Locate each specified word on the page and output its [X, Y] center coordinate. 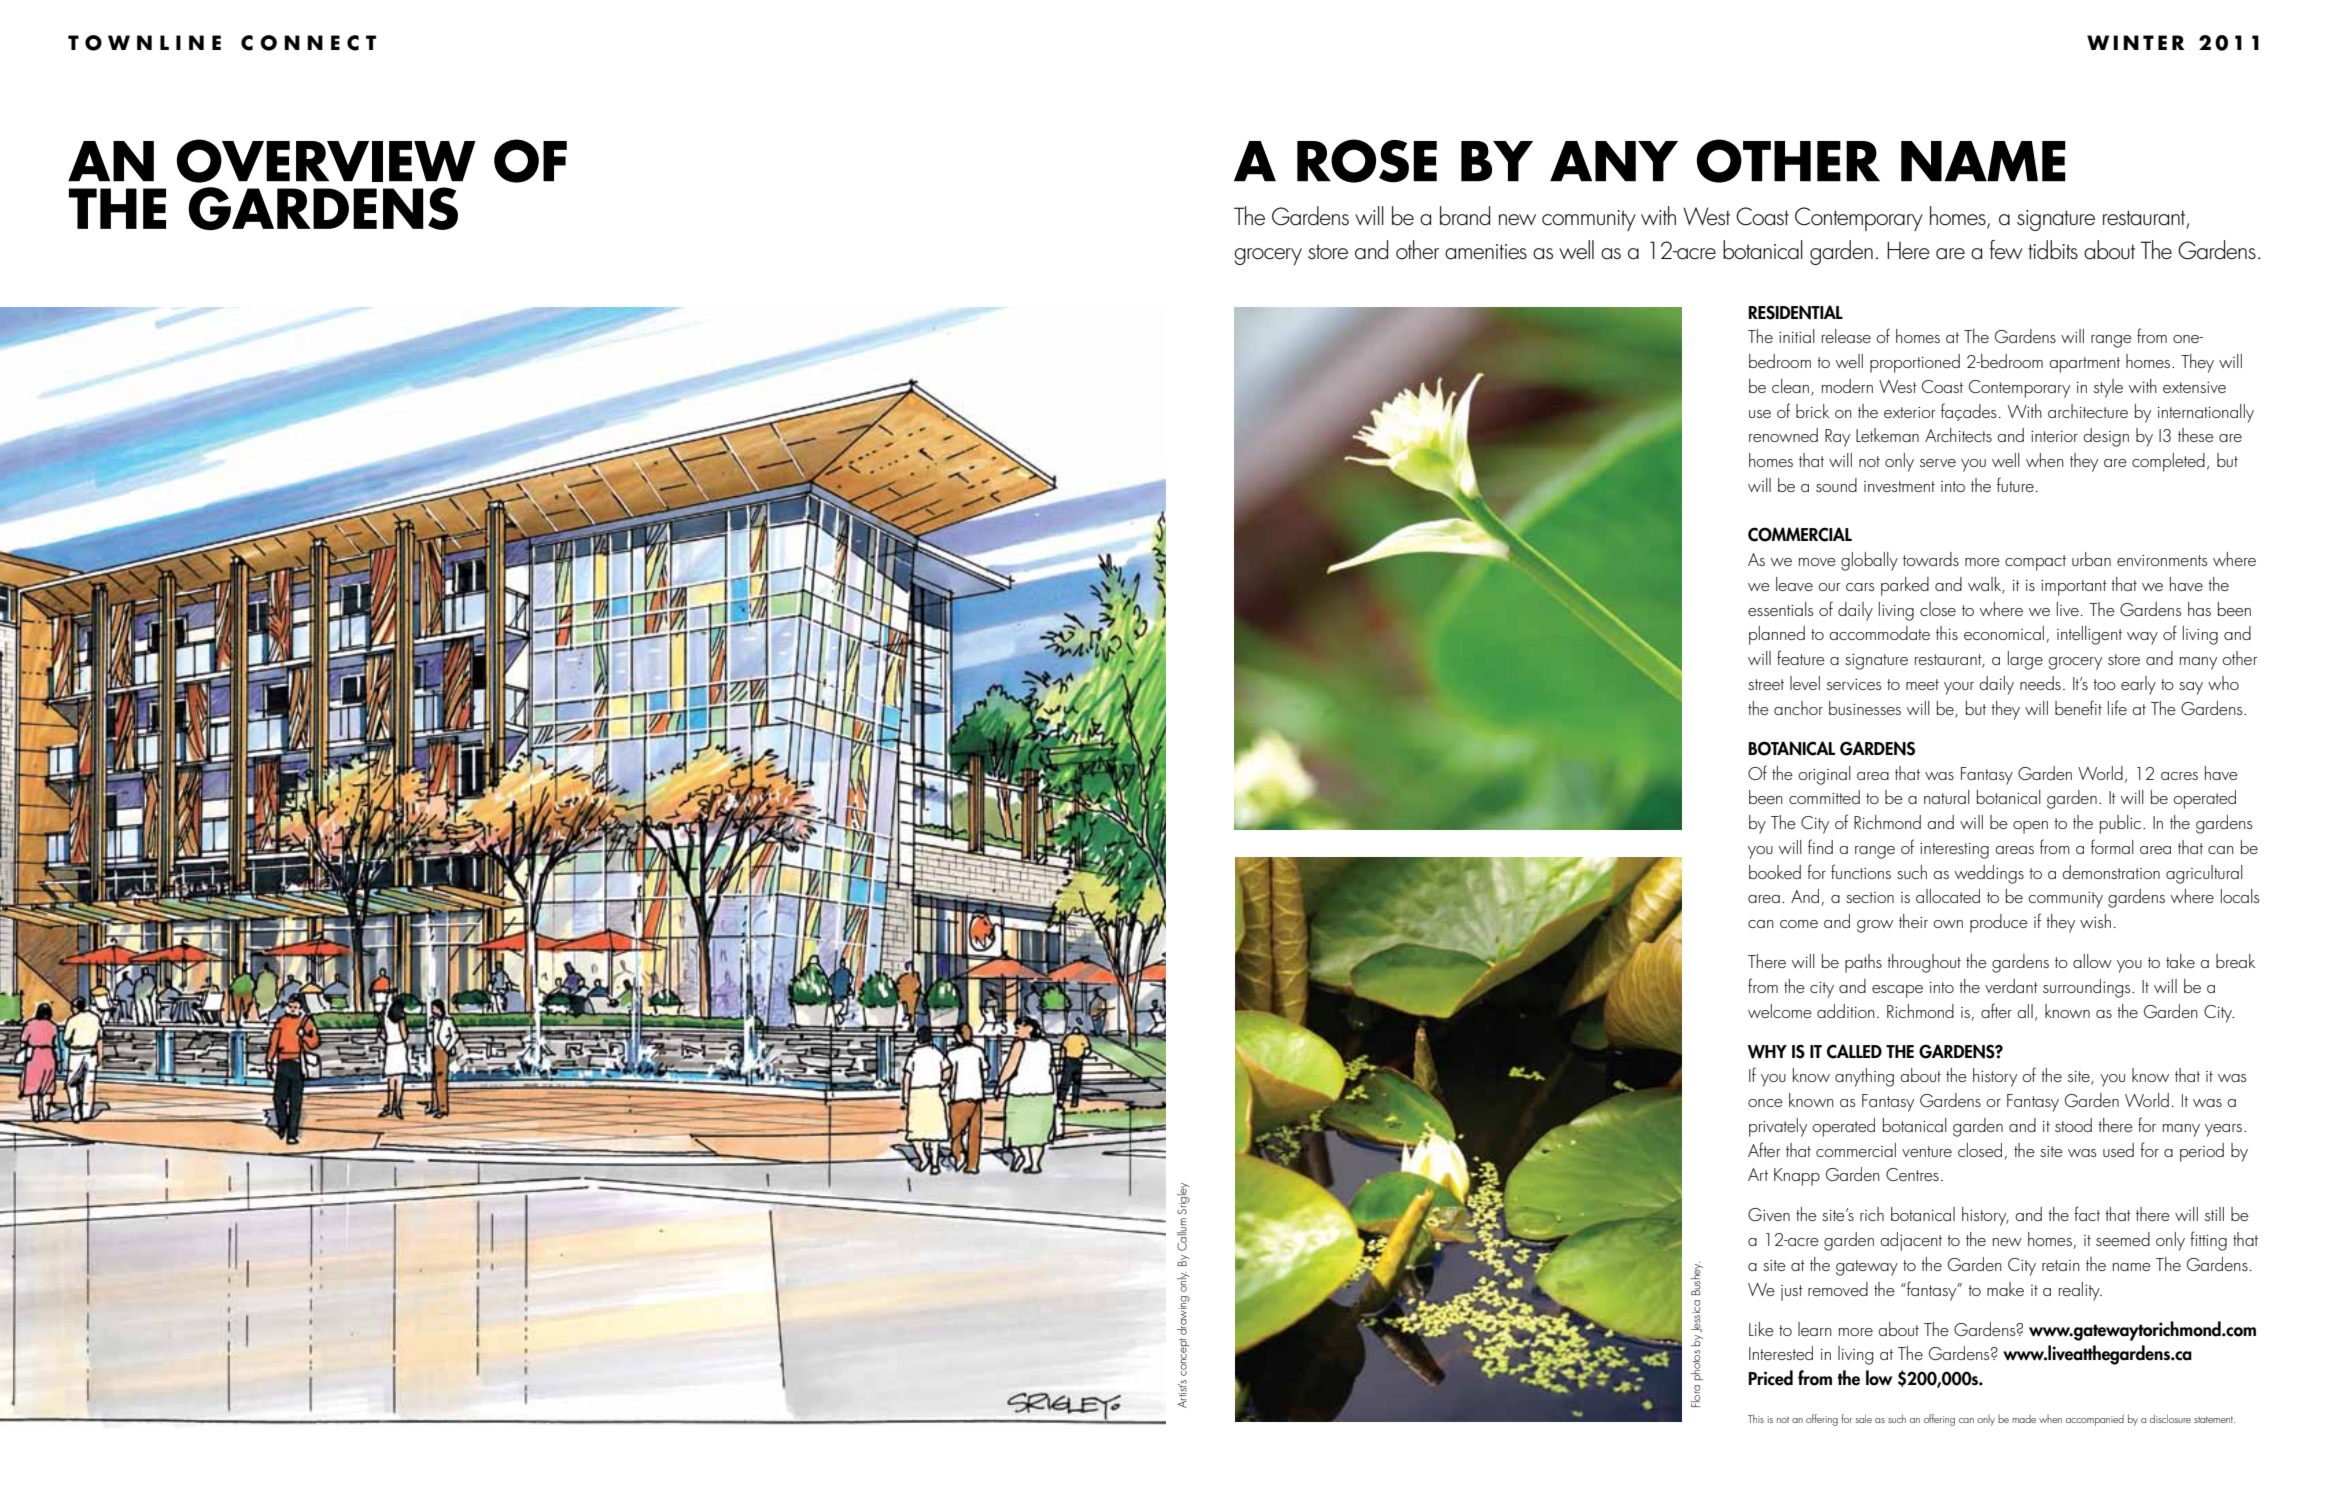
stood [2073, 1125]
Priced [1770, 1378]
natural [1947, 797]
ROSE [1367, 161]
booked [1775, 872]
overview [326, 161]
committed [1824, 797]
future [2015, 484]
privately [1778, 1127]
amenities [1486, 252]
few [2006, 250]
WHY [1767, 1052]
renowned [1783, 435]
